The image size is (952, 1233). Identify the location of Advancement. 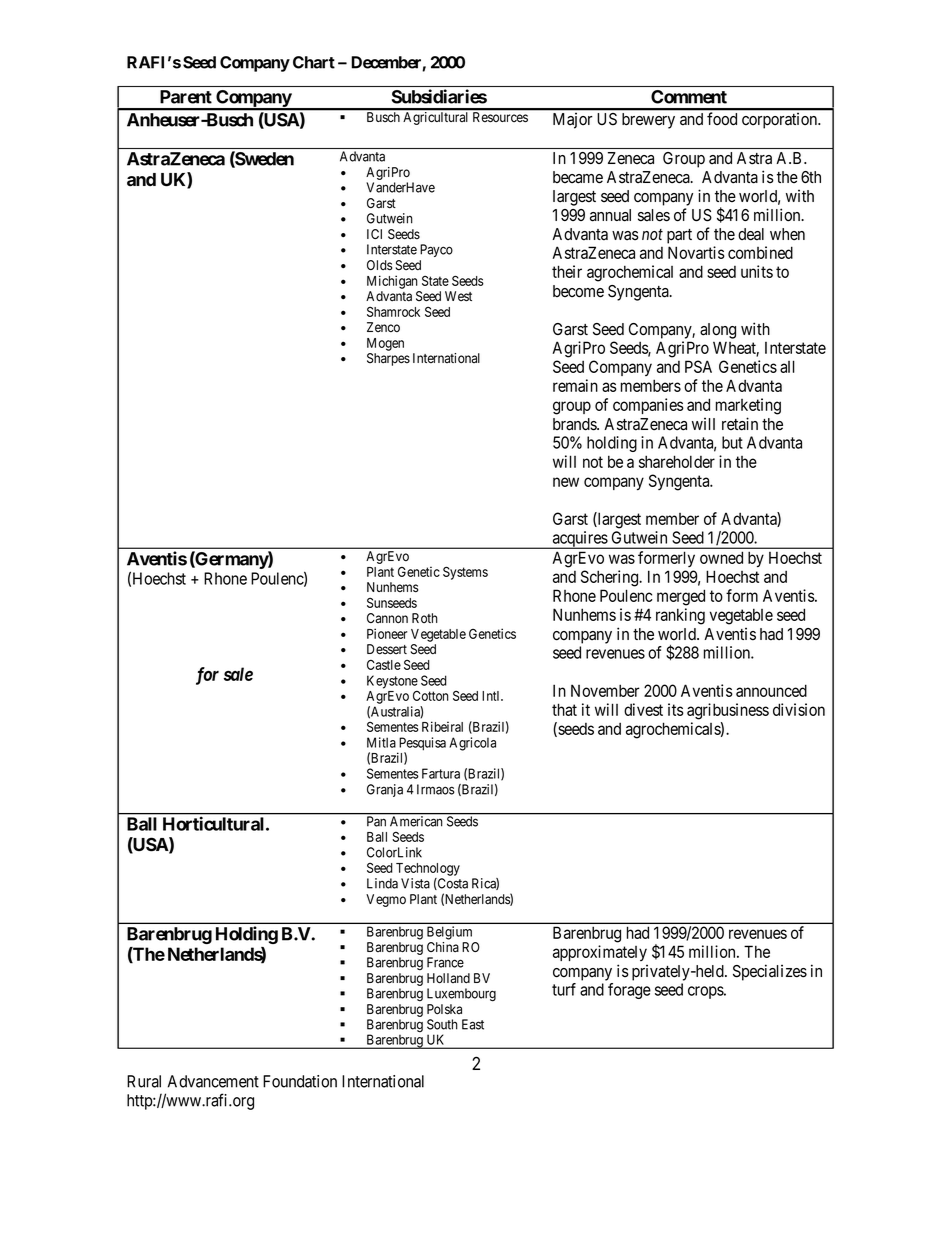
(213, 1081).
